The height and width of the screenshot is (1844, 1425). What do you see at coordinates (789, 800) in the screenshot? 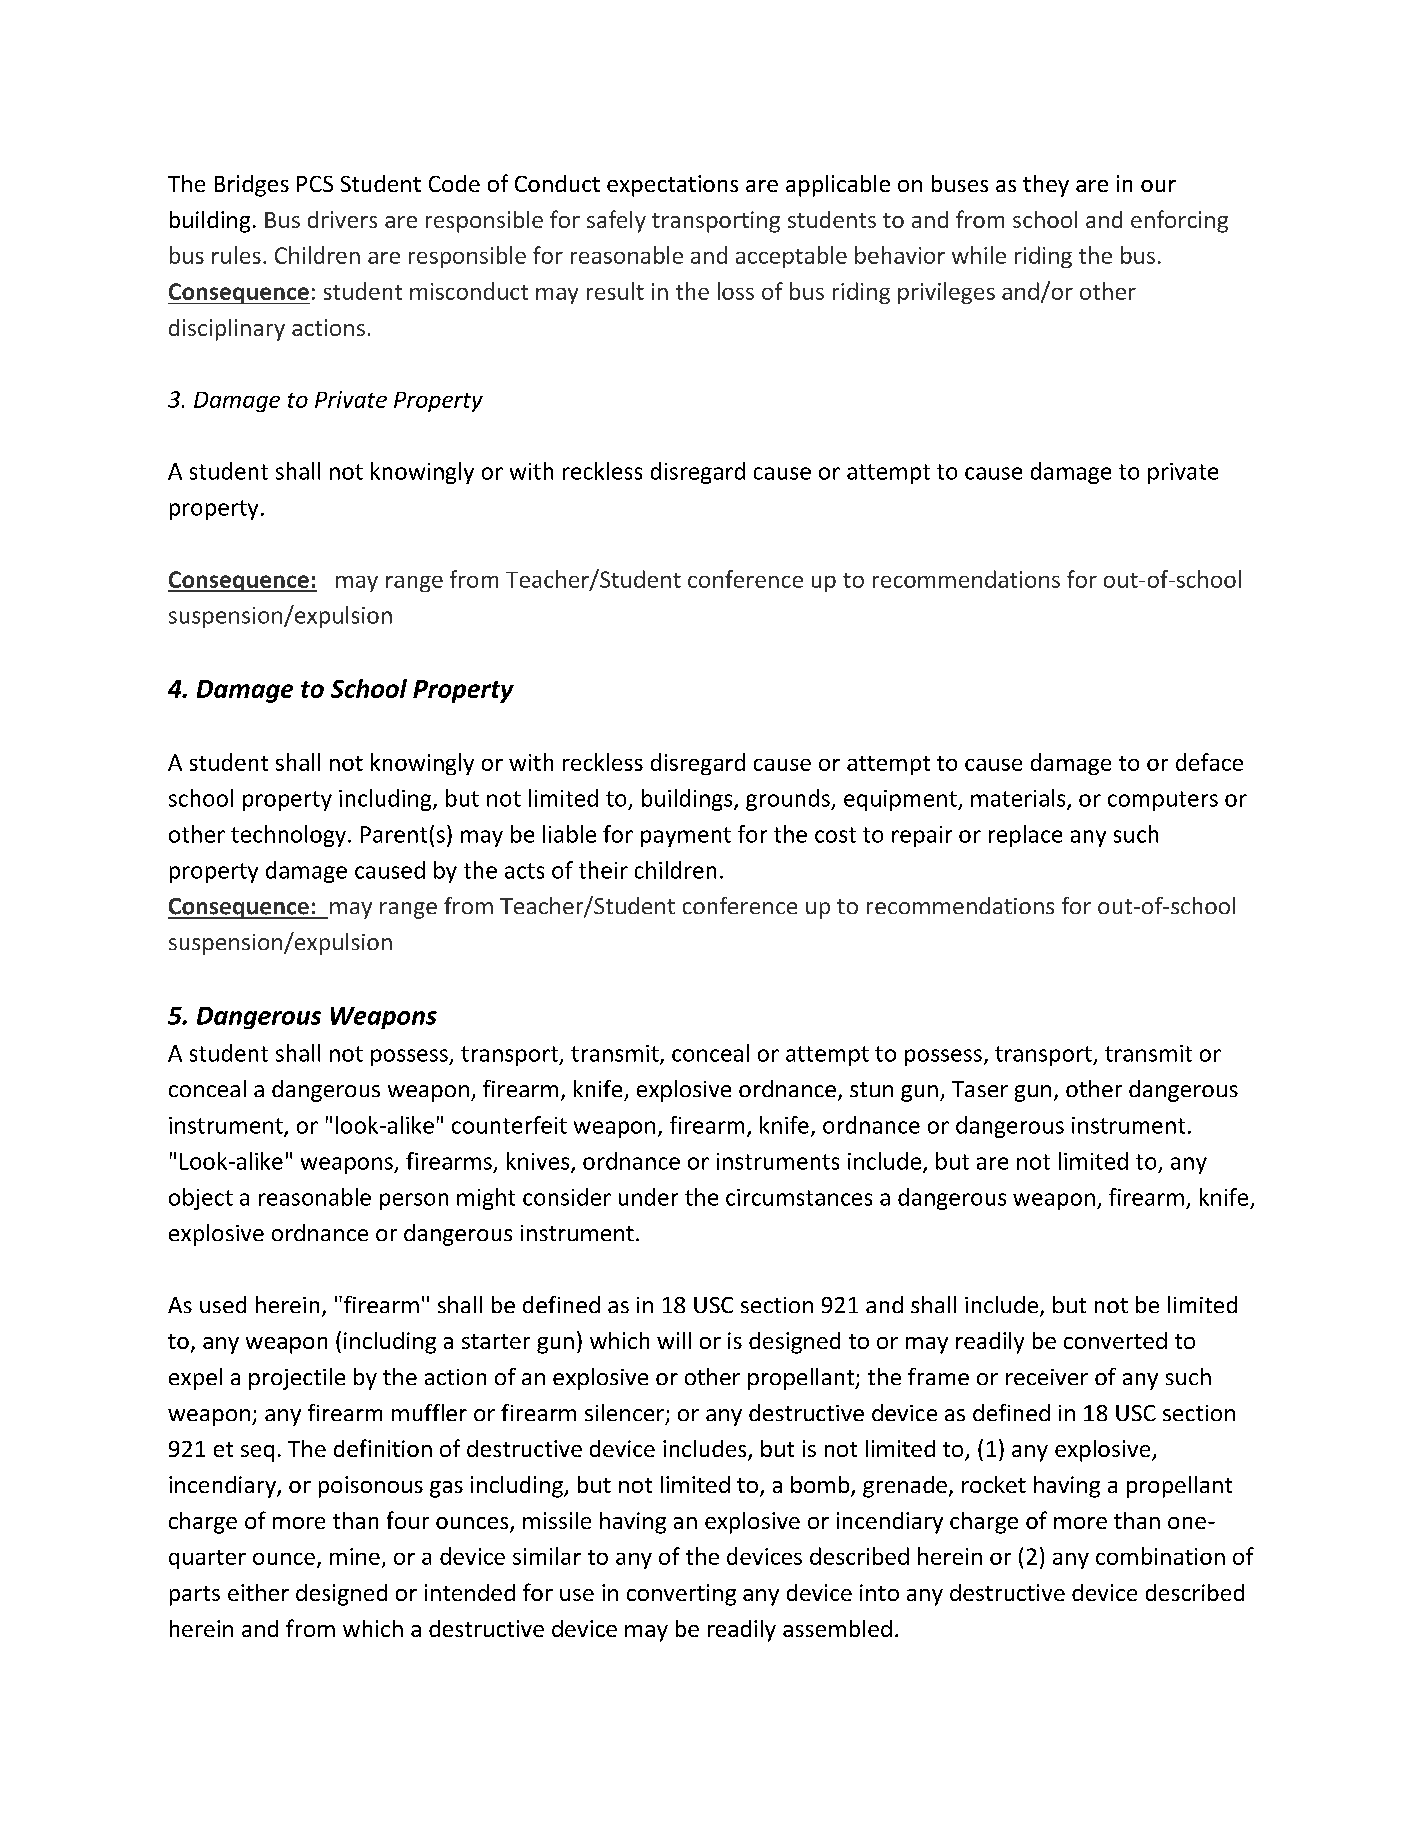
I see `grounds` at bounding box center [789, 800].
